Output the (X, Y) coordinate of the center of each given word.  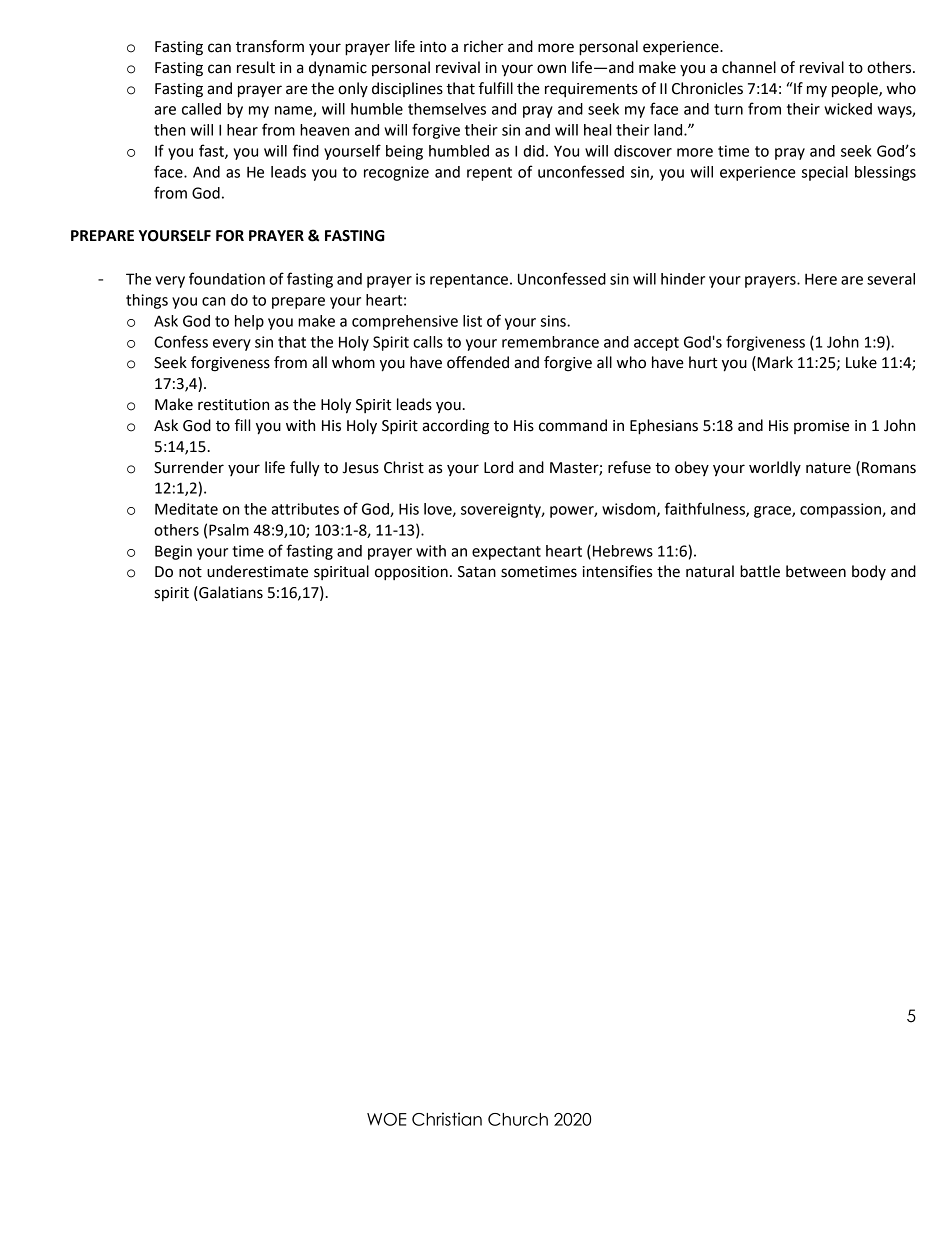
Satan (477, 572)
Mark (774, 363)
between (816, 571)
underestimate (257, 571)
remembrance (550, 342)
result (256, 67)
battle (760, 571)
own (551, 69)
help (249, 322)
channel (749, 67)
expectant (506, 553)
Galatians (230, 593)
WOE (387, 1119)
